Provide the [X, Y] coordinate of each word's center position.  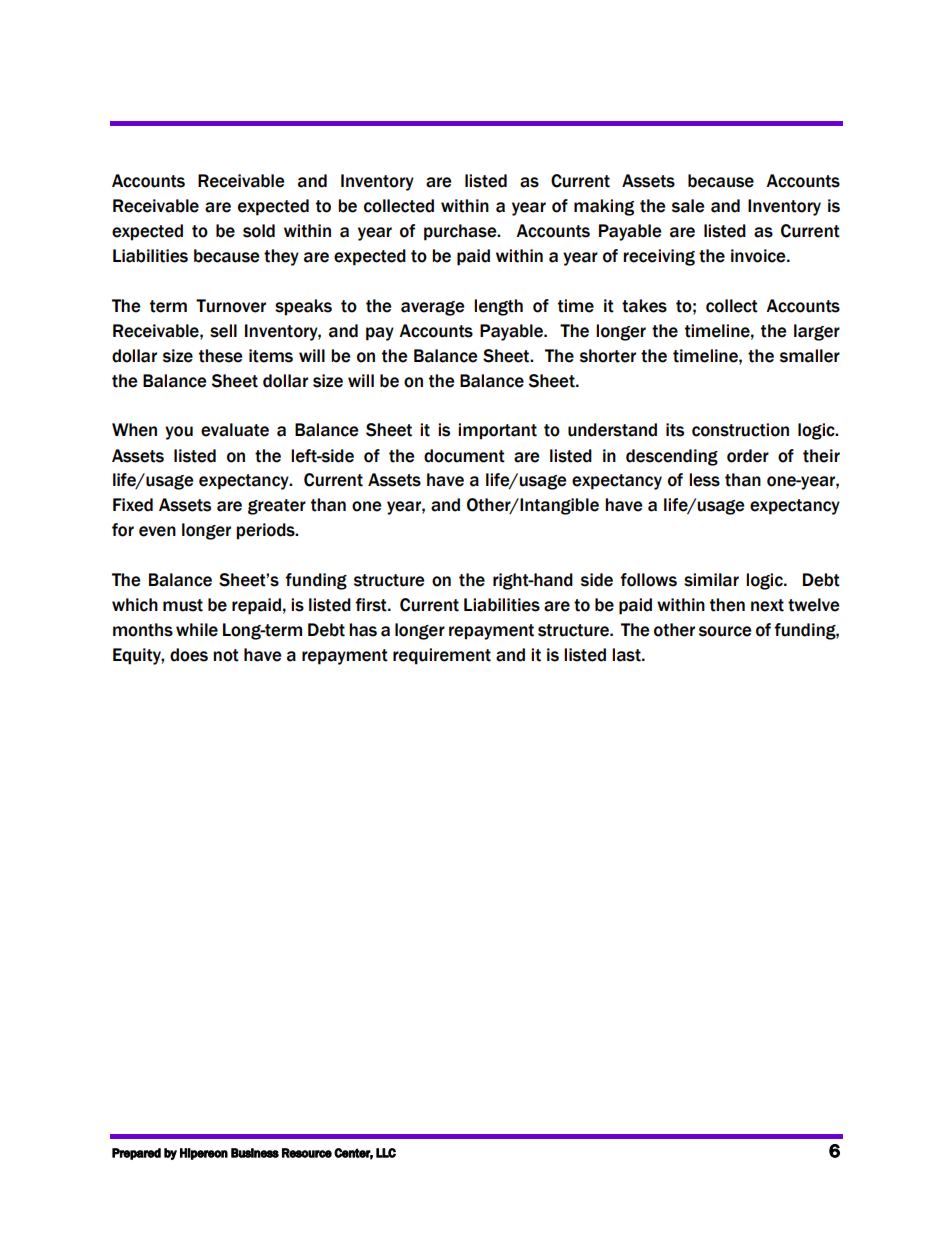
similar [711, 580]
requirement [442, 656]
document [464, 456]
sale [688, 206]
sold [259, 231]
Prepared [136, 1154]
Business [255, 1153]
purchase [461, 232]
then [727, 605]
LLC [386, 1153]
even [157, 531]
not [226, 655]
